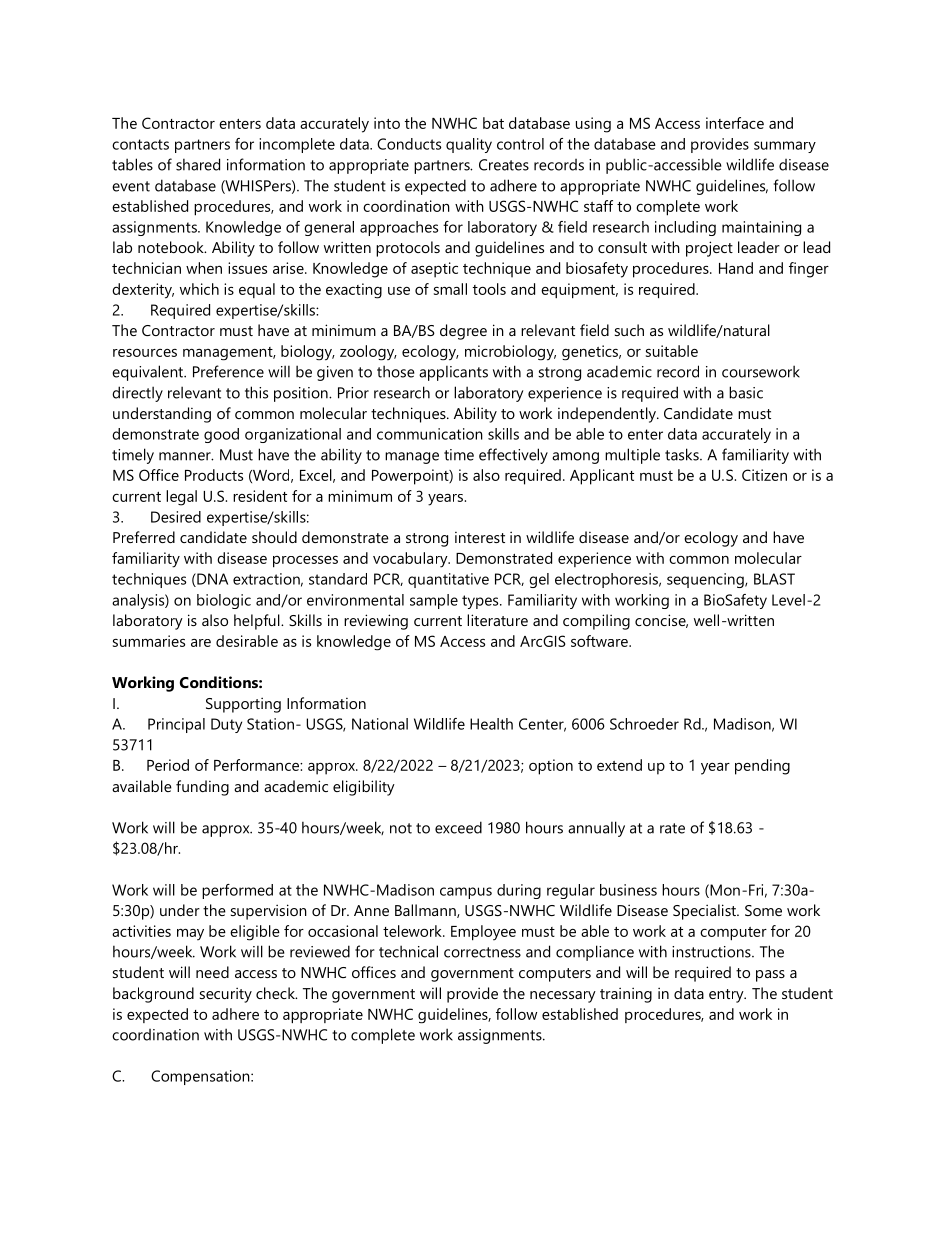  What do you see at coordinates (201, 1077) in the screenshot?
I see `Compensation` at bounding box center [201, 1077].
